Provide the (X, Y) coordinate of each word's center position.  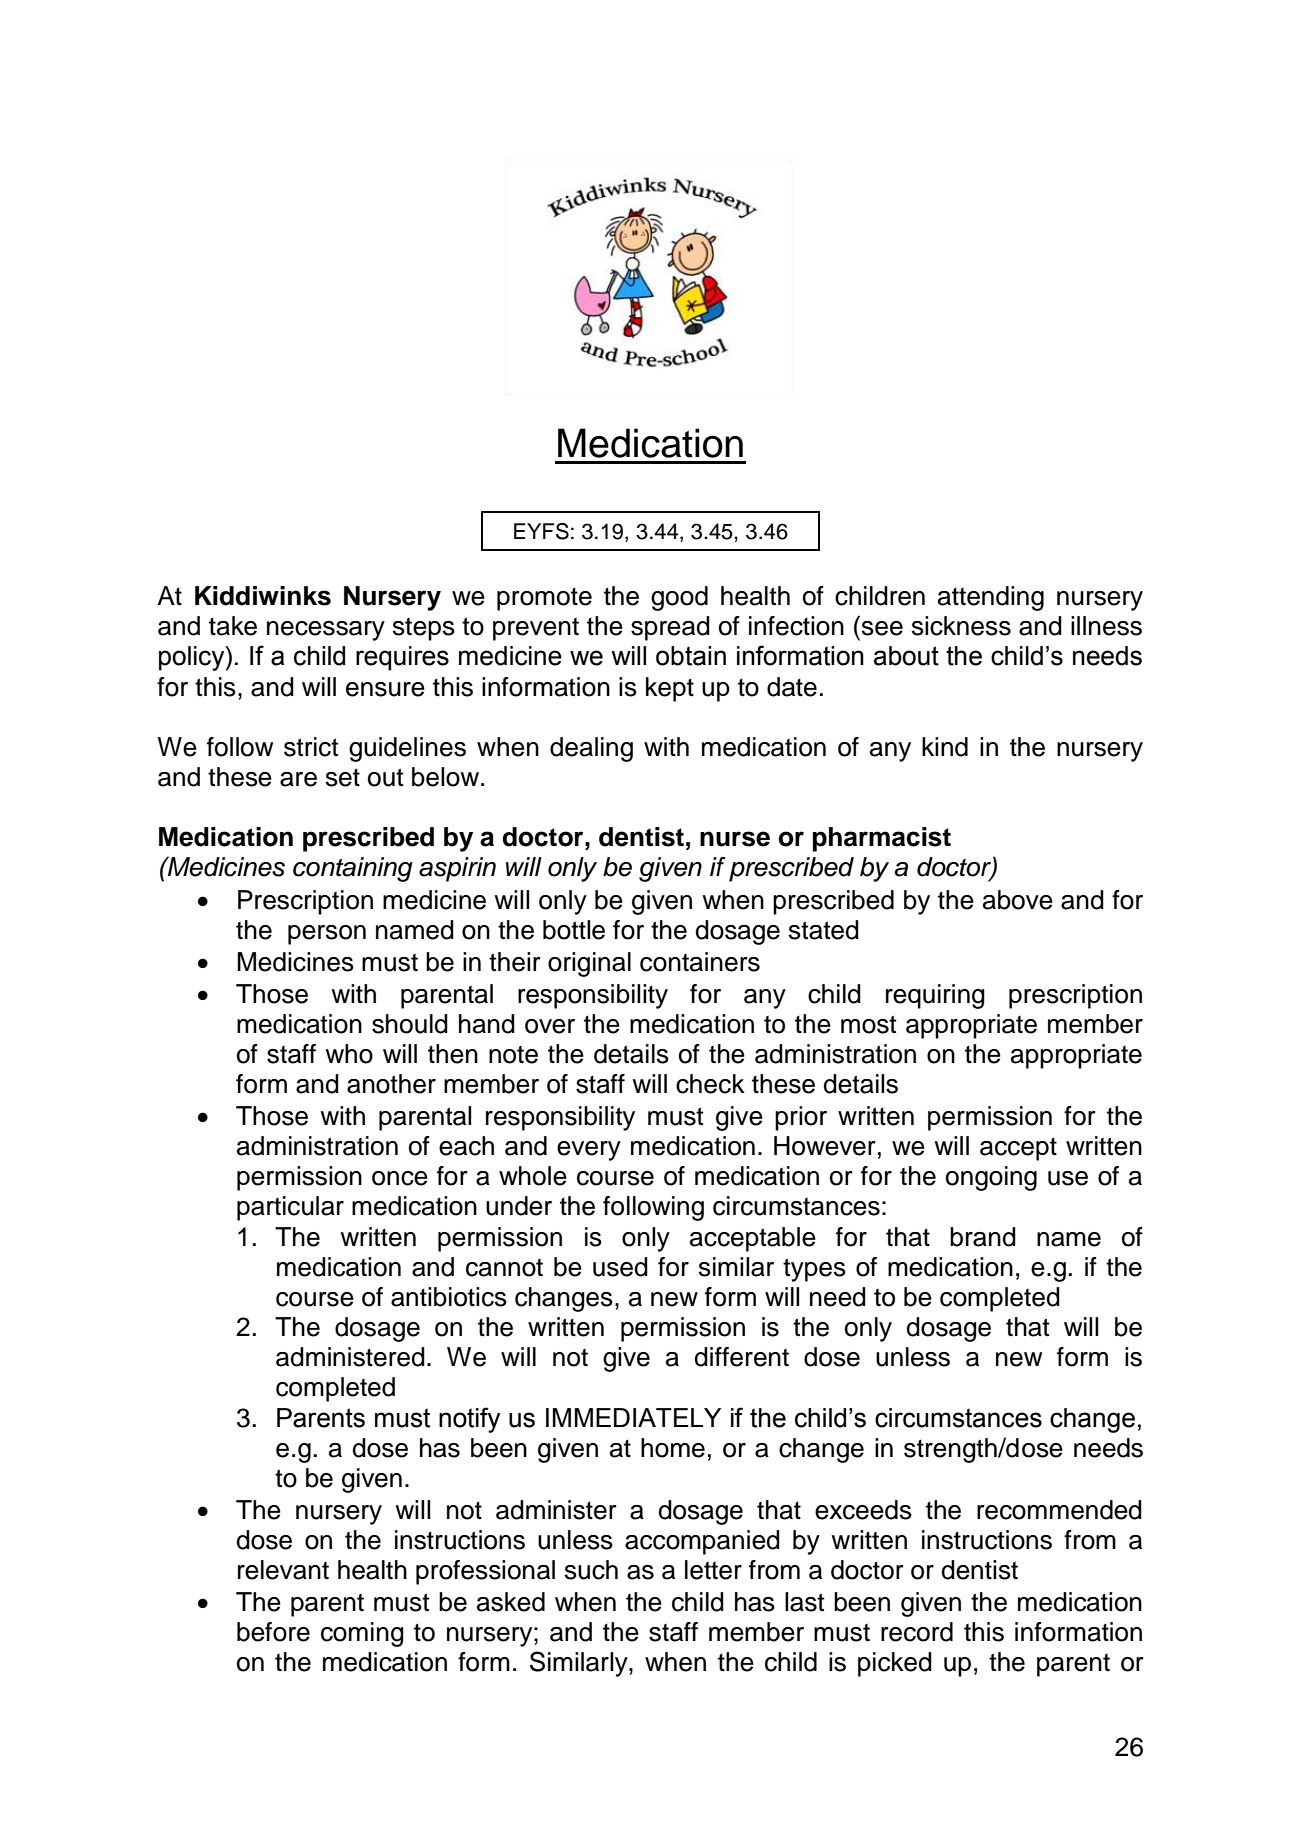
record (917, 1632)
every (589, 1151)
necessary (326, 631)
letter (713, 1570)
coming (362, 1634)
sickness (961, 626)
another (391, 1084)
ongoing (991, 1178)
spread (670, 628)
